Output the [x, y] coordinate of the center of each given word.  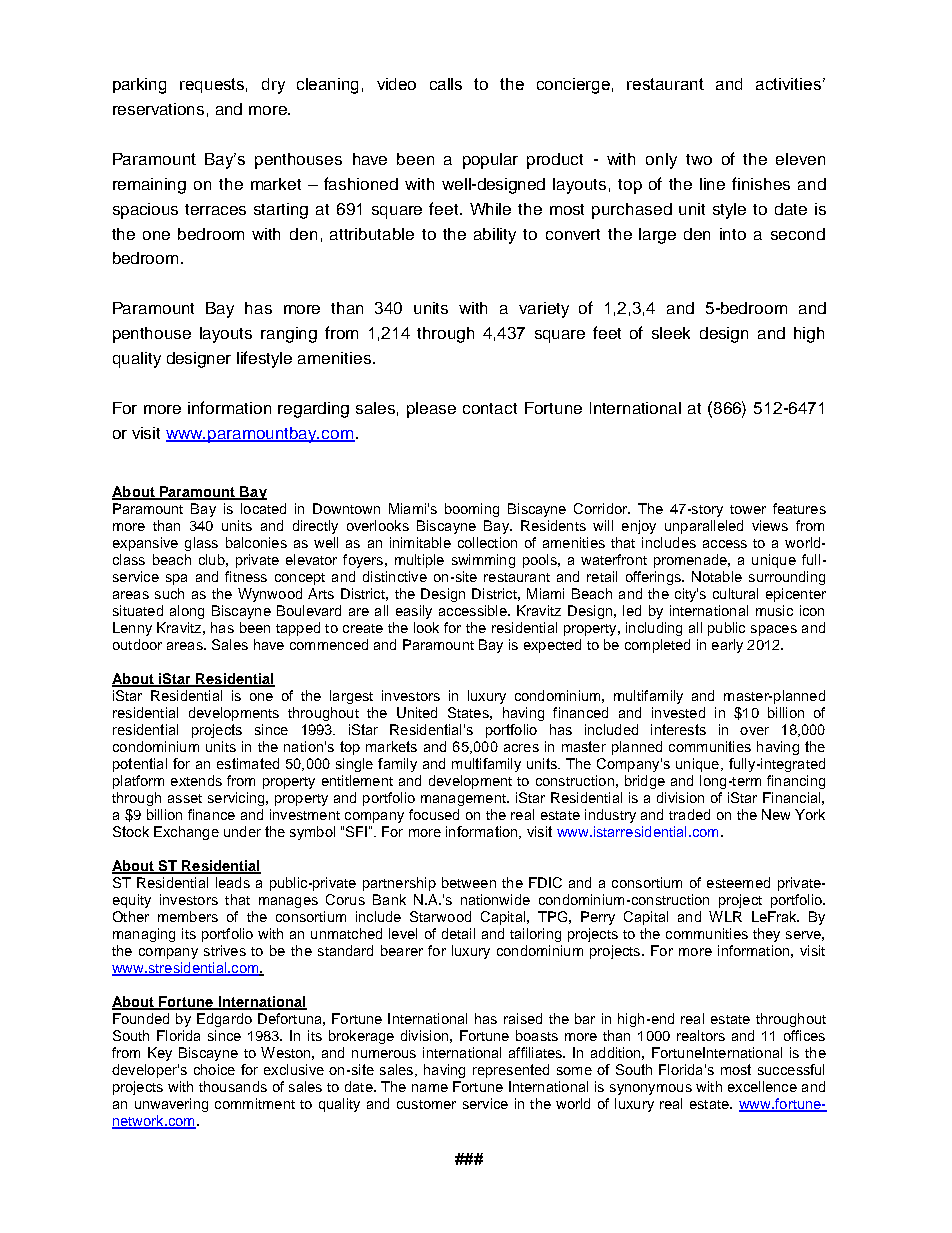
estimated [248, 763]
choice [214, 1069]
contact [490, 408]
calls [446, 84]
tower [748, 509]
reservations [158, 109]
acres [521, 748]
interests [678, 729]
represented [511, 1071]
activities [788, 84]
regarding [313, 410]
